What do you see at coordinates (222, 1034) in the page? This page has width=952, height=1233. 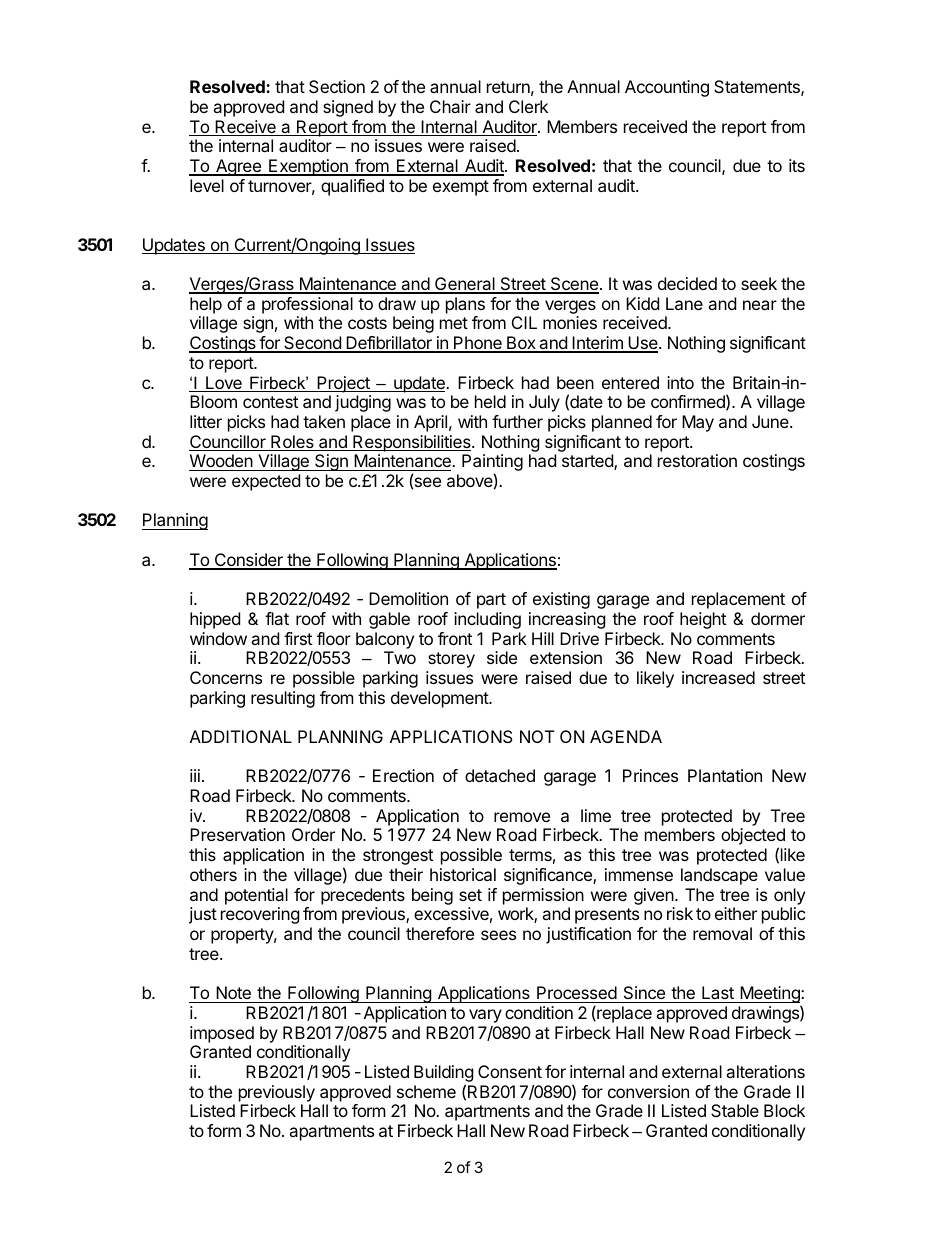 I see `imposed` at bounding box center [222, 1034].
